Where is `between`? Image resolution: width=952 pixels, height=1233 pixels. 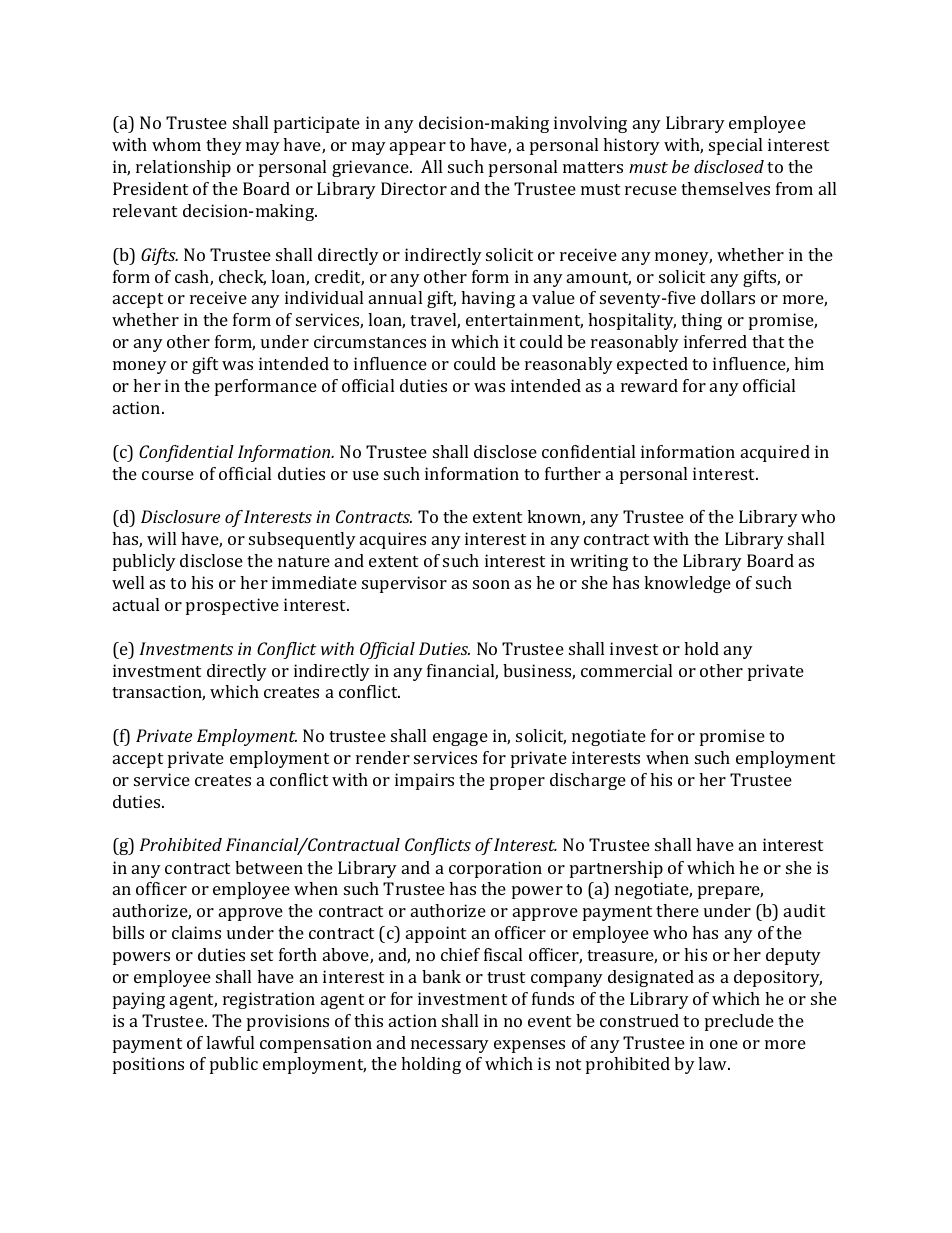 between is located at coordinates (269, 867).
